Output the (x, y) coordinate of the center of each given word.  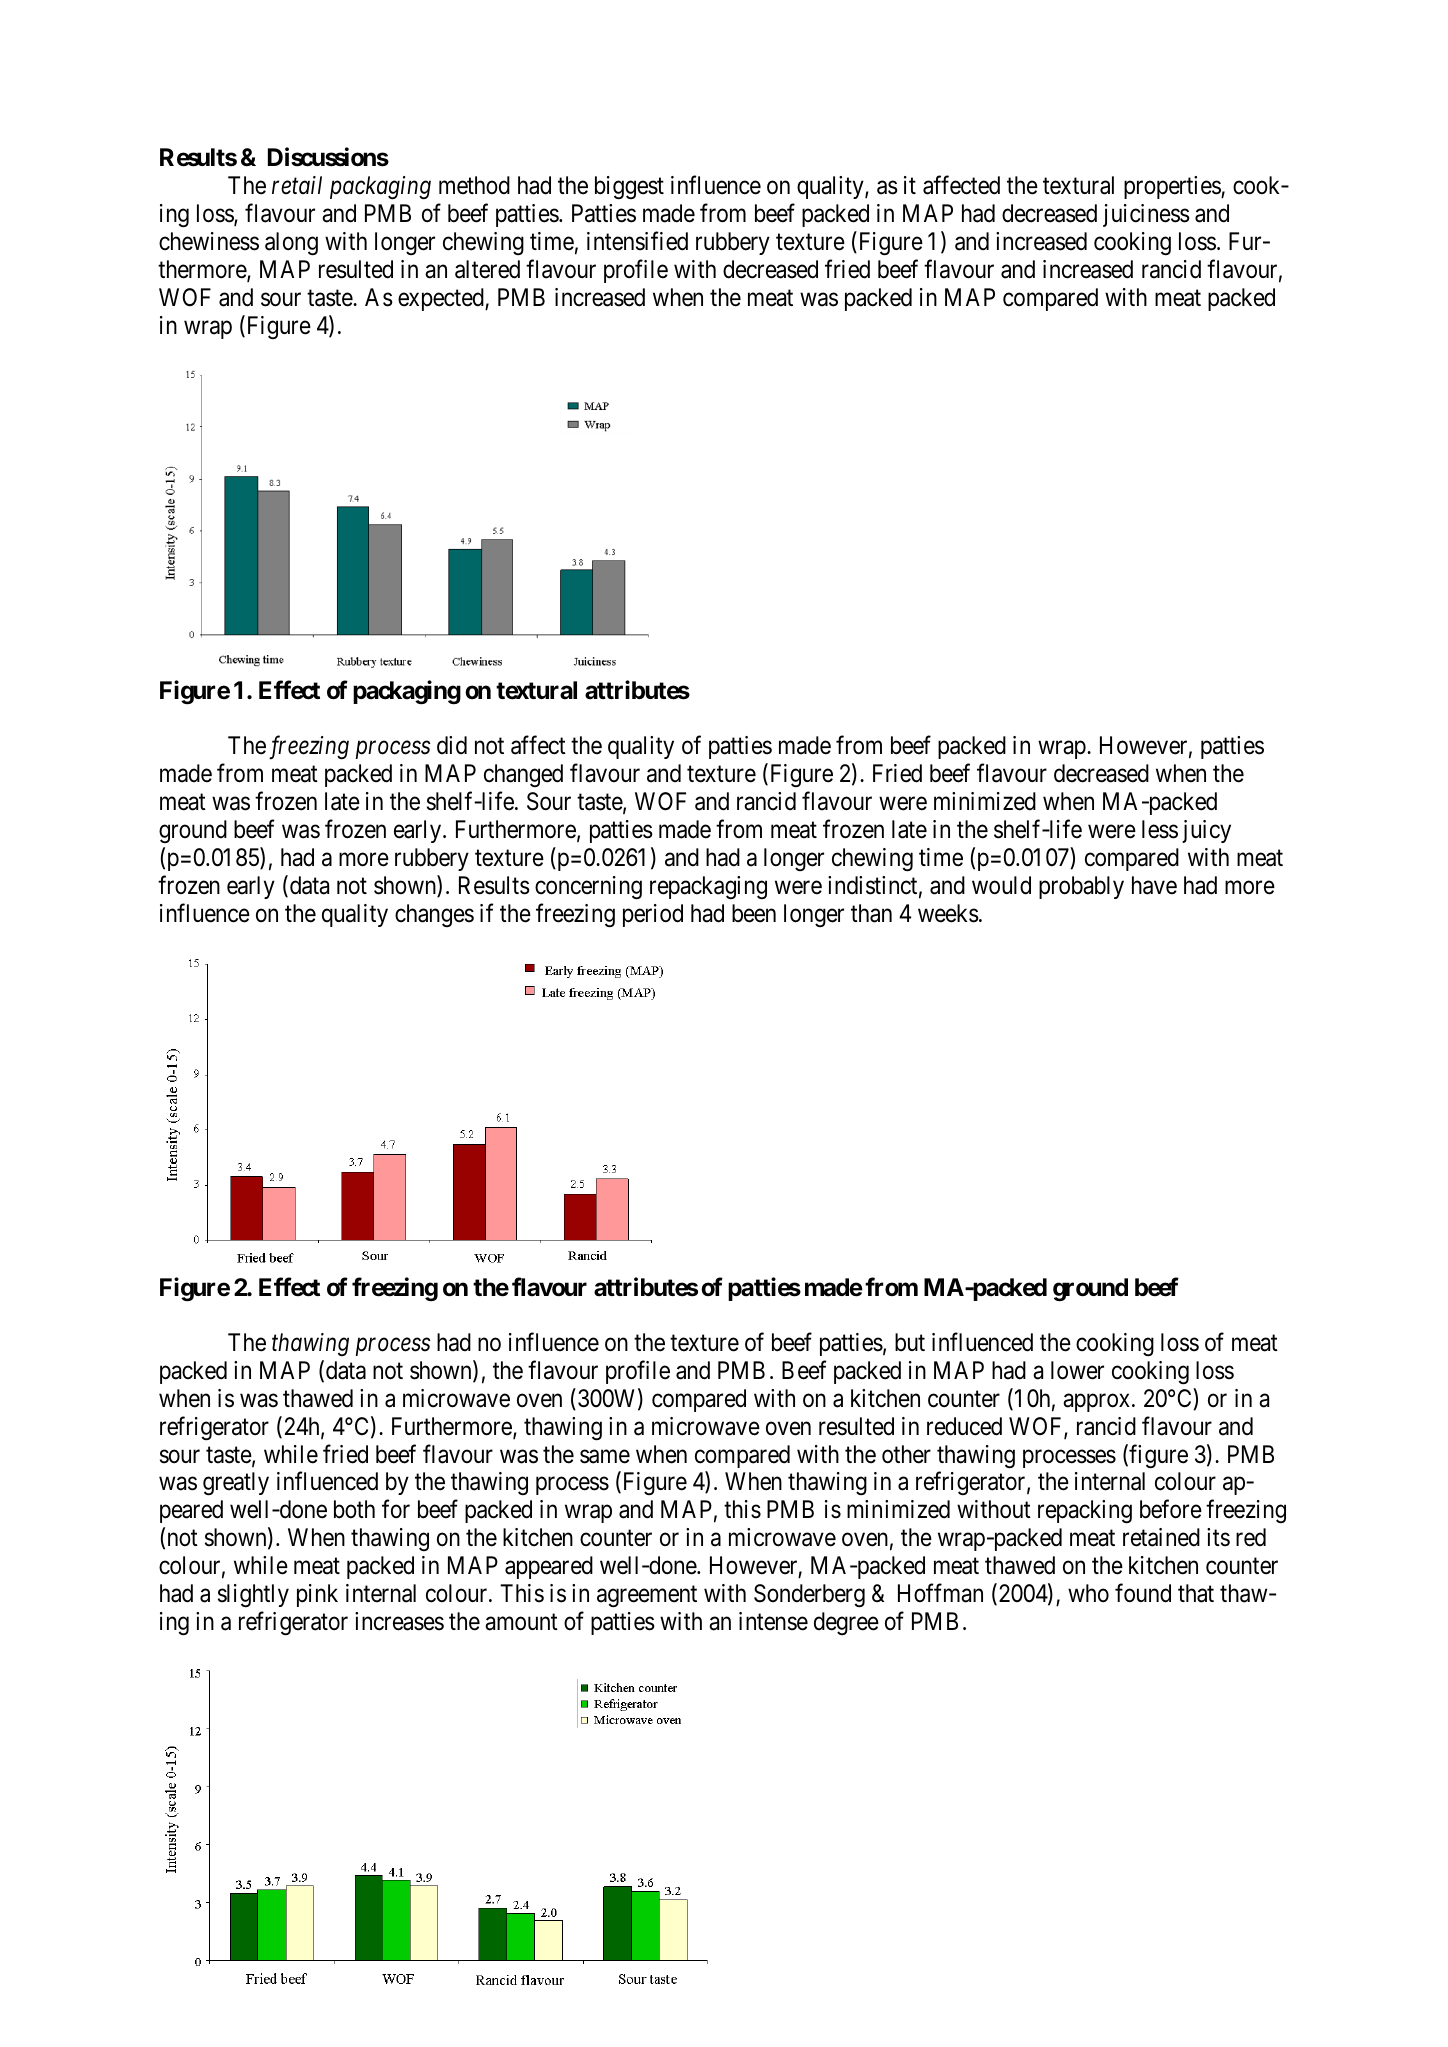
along (291, 244)
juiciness (1146, 215)
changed (523, 775)
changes (434, 915)
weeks (948, 913)
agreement (647, 1597)
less (1160, 829)
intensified (637, 241)
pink (317, 1595)
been (754, 913)
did (452, 745)
